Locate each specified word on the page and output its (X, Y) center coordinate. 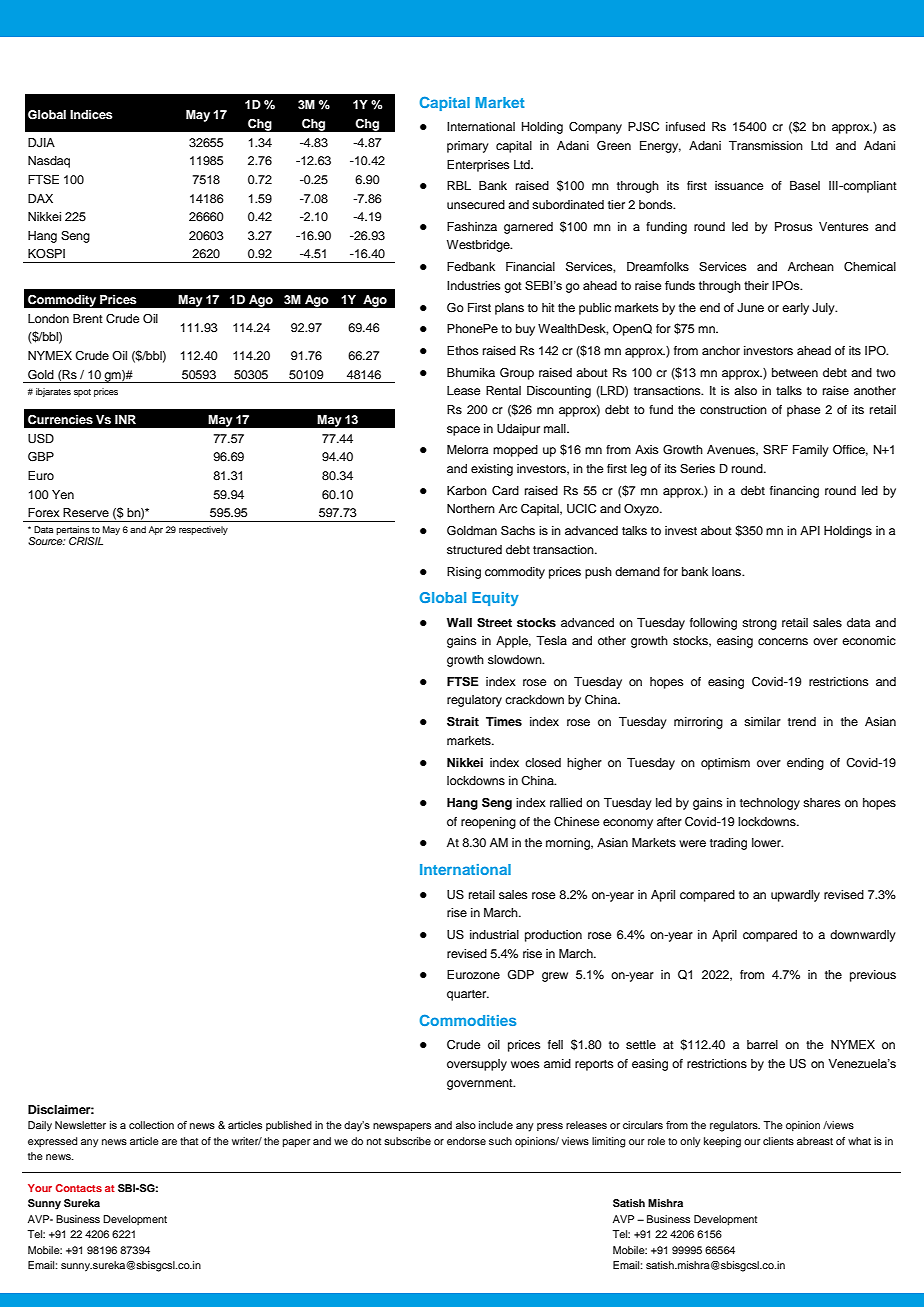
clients (778, 1141)
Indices (91, 114)
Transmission (766, 145)
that (189, 1141)
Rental (503, 390)
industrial (494, 934)
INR (125, 419)
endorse (466, 1141)
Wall (459, 622)
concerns (783, 641)
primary (468, 147)
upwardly (795, 896)
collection (151, 1125)
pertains (73, 532)
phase (803, 411)
